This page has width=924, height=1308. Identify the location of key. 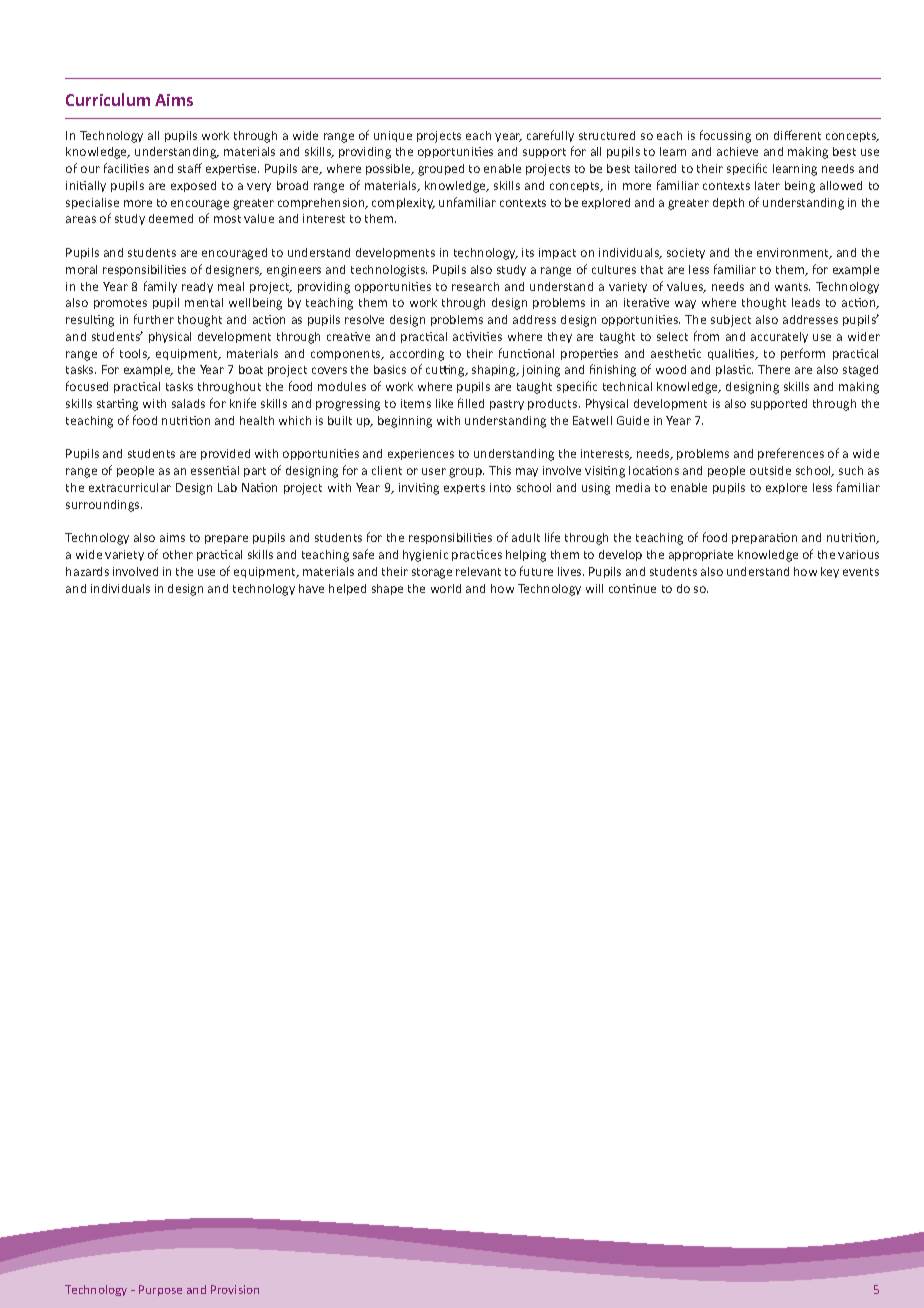
(830, 572).
